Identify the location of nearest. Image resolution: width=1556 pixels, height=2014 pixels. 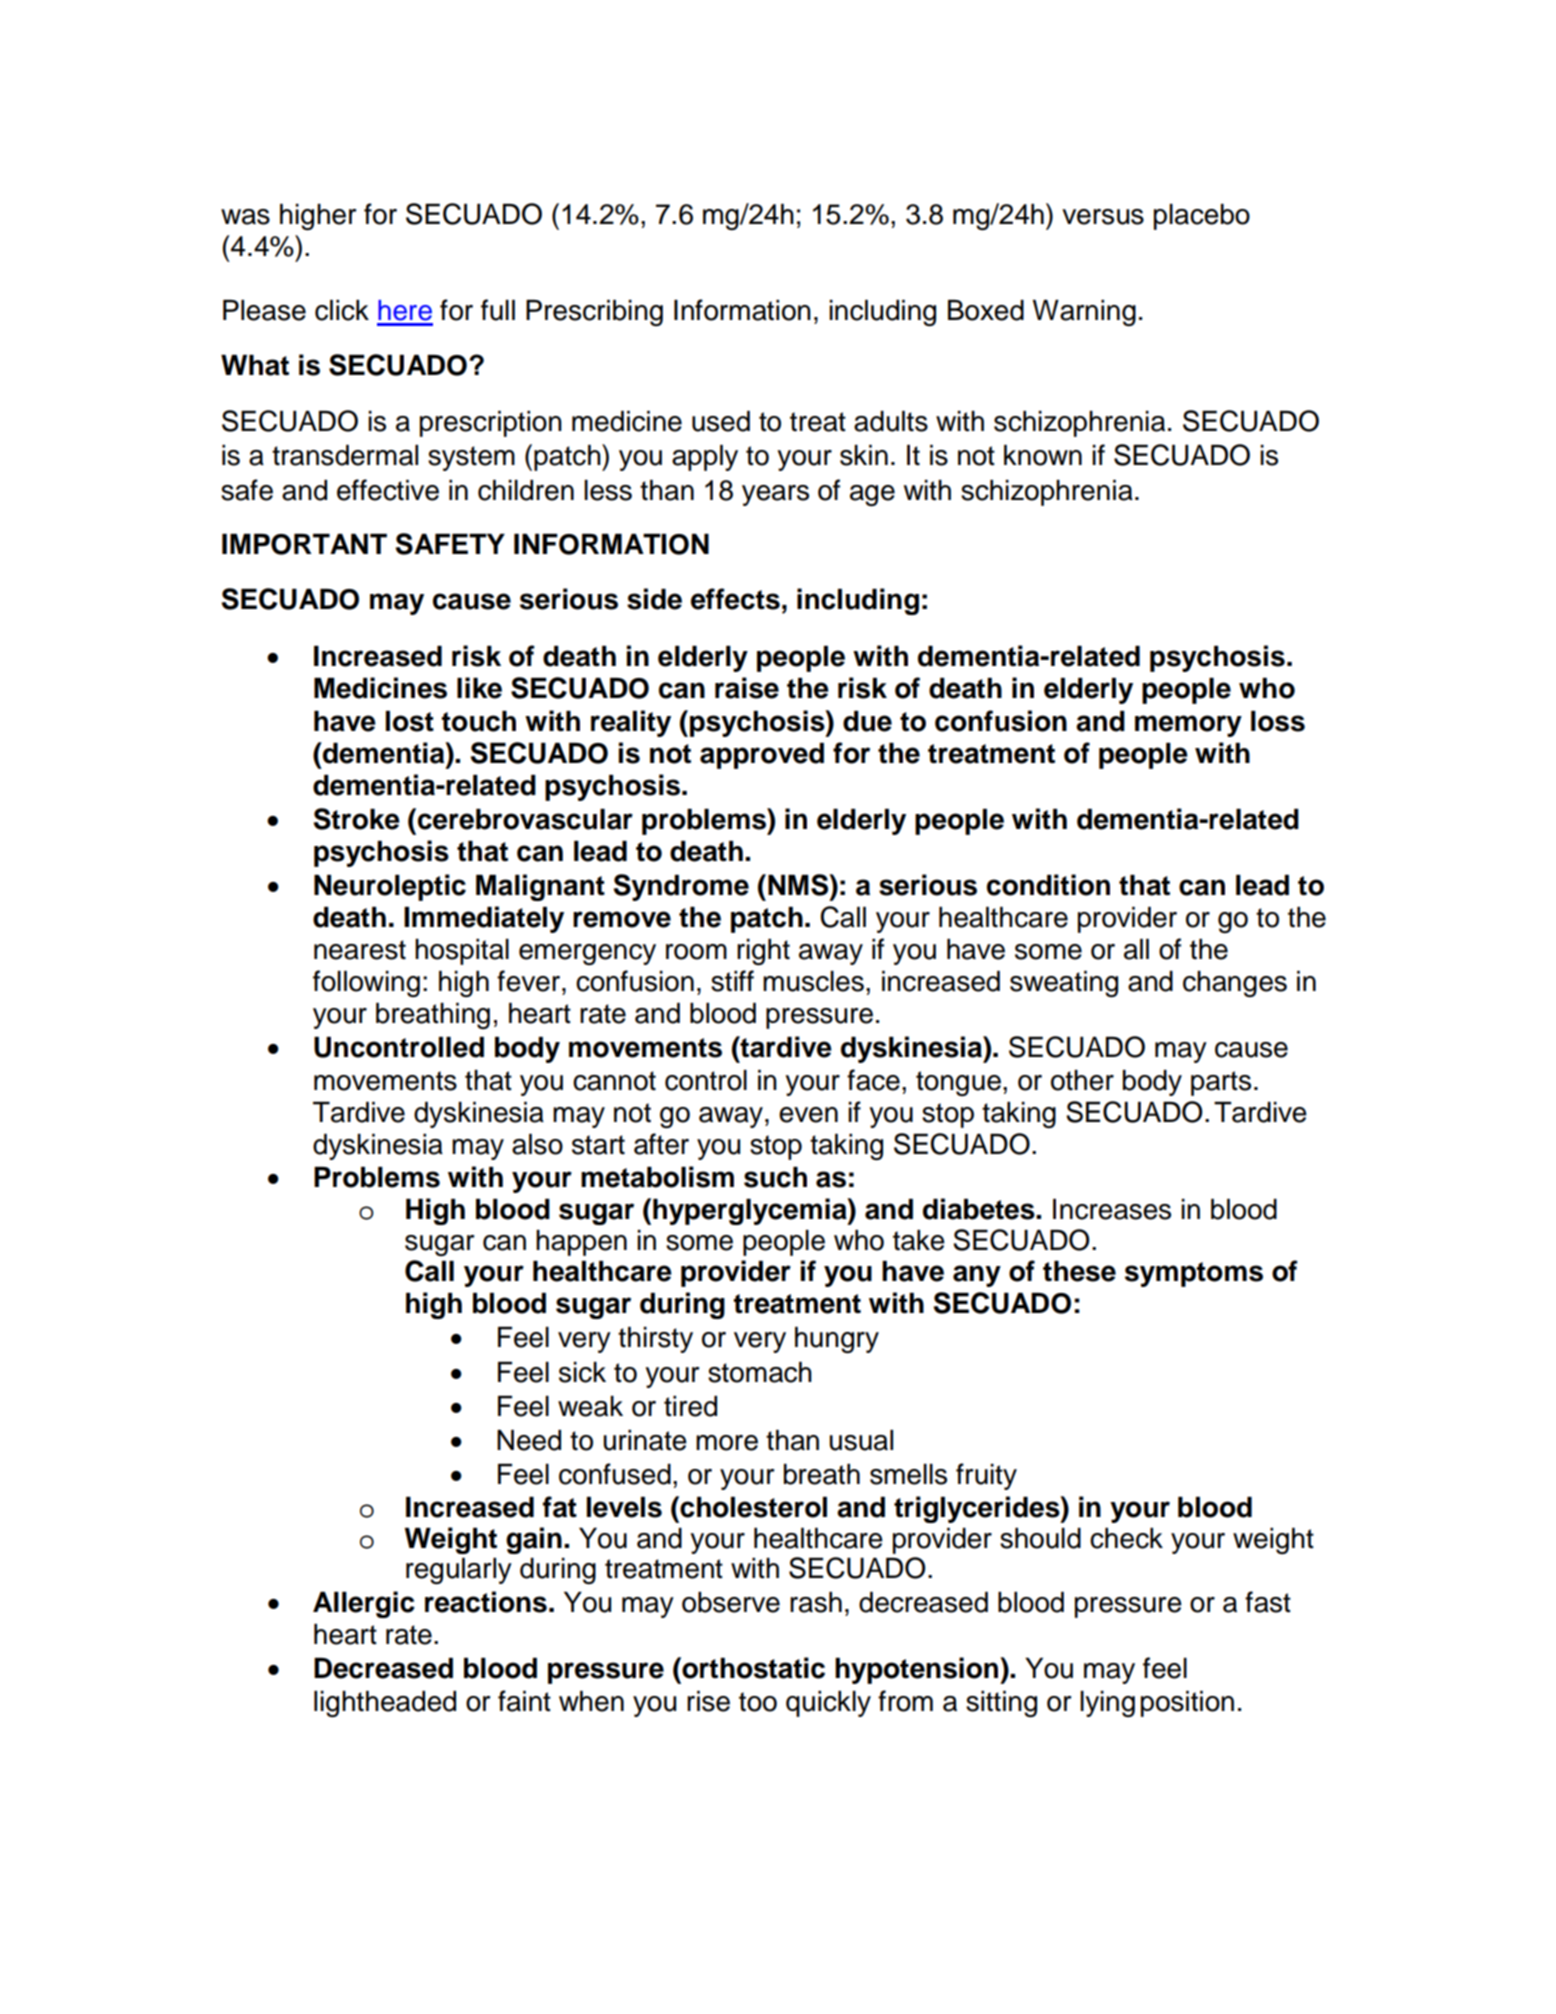
(360, 950).
